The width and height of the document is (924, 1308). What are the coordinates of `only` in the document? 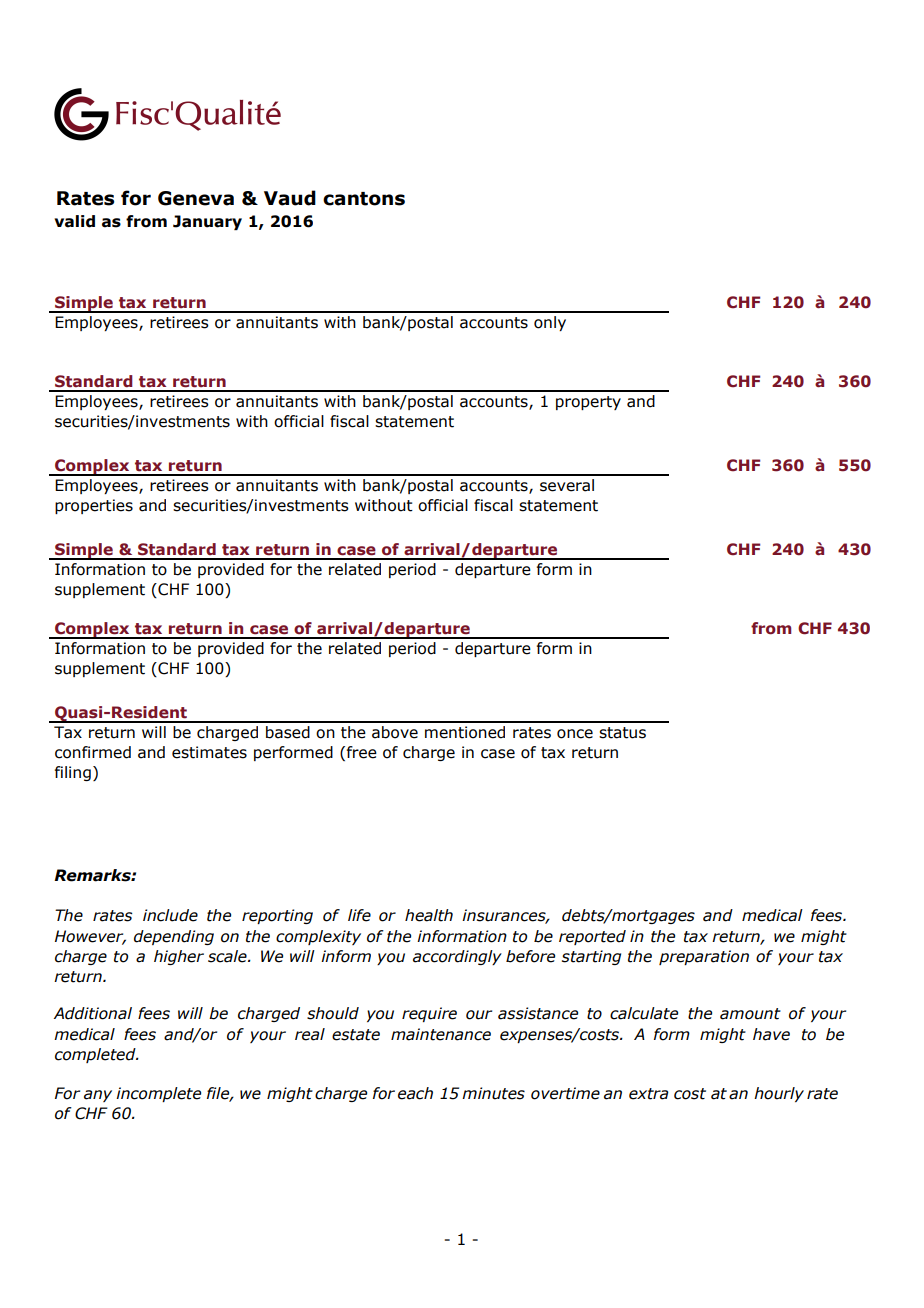 It's located at (550, 323).
